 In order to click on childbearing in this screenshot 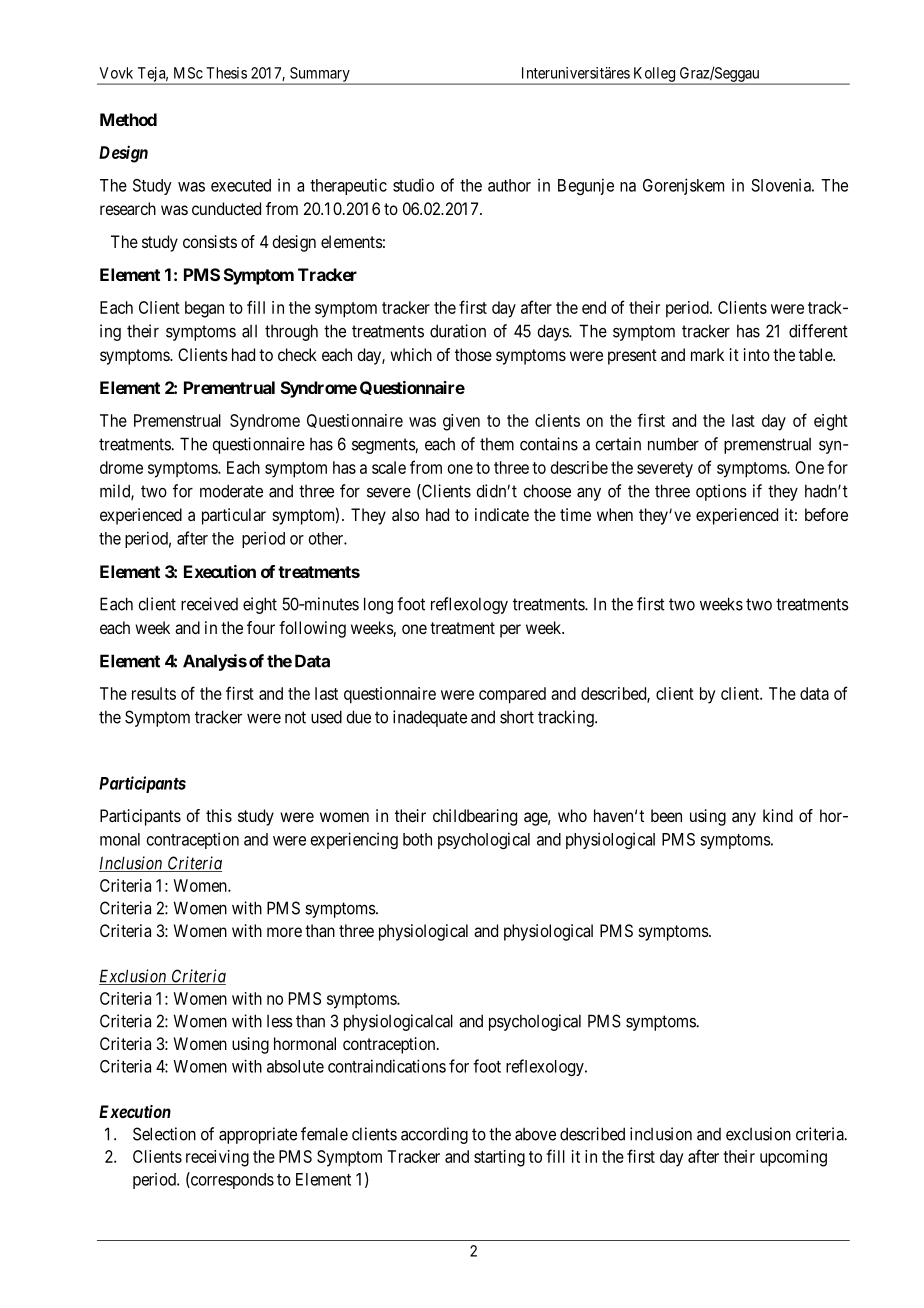, I will do `click(475, 817)`.
